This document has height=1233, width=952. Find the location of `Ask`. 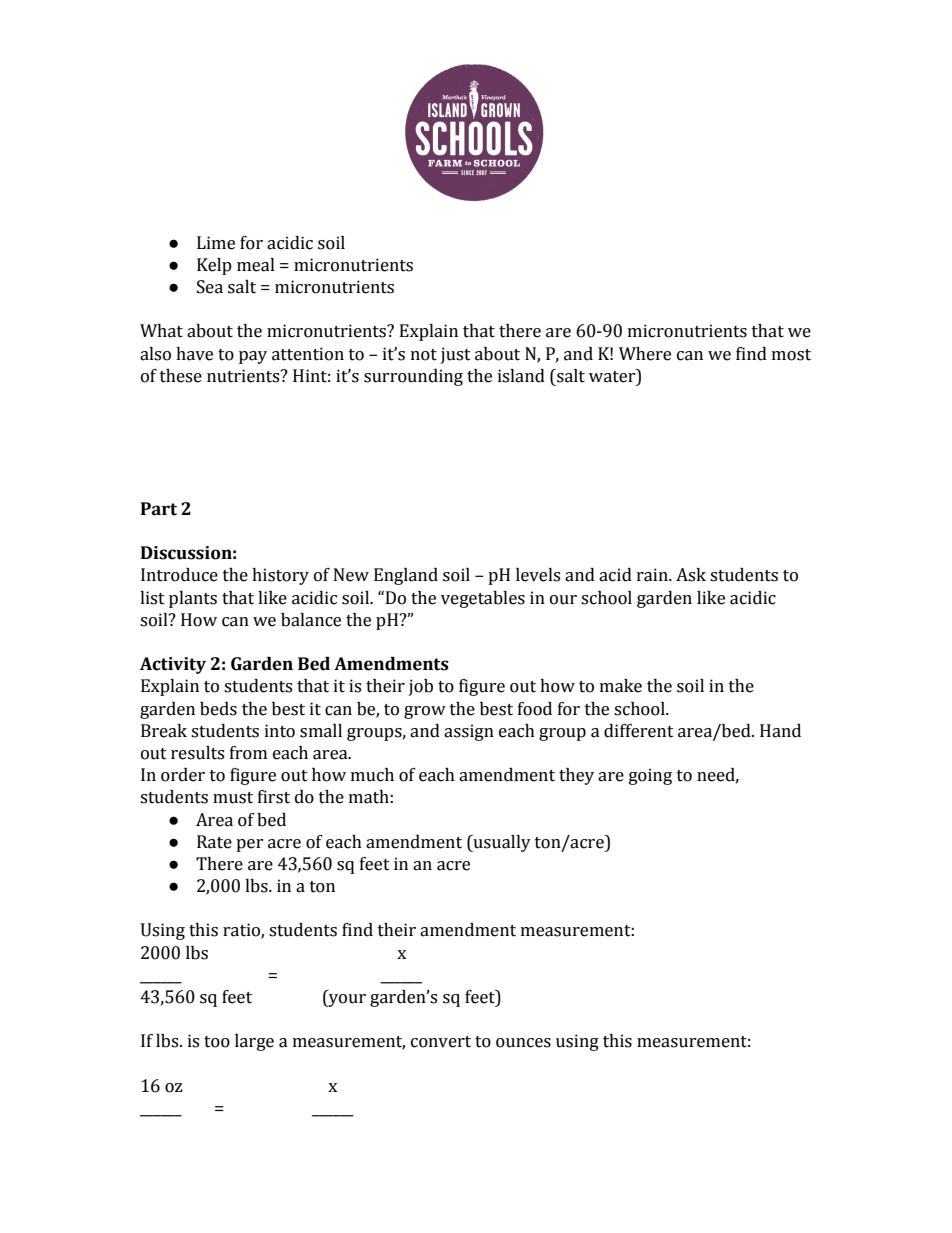

Ask is located at coordinates (691, 575).
